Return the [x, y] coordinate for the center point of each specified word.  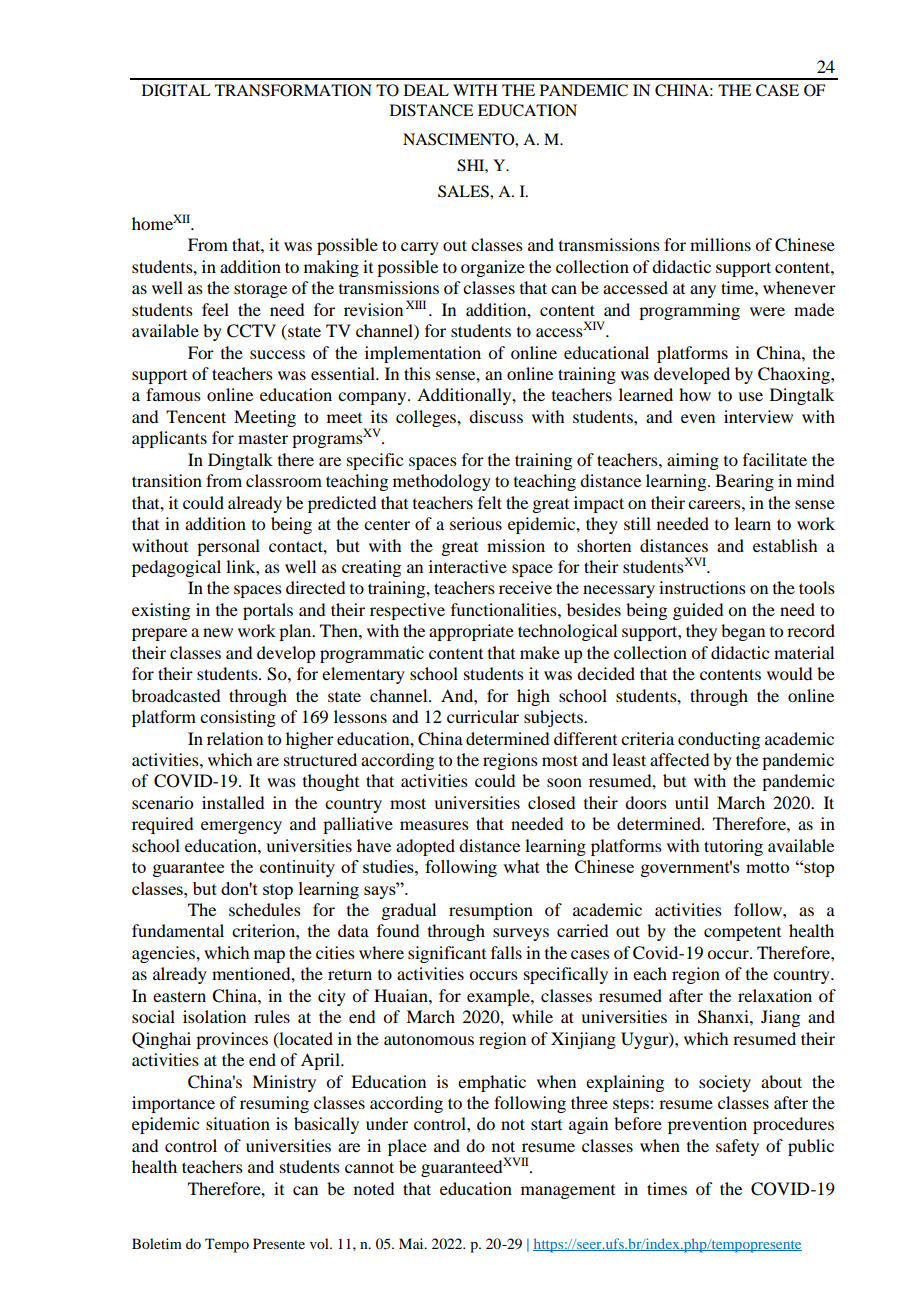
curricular [483, 716]
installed [233, 802]
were [767, 311]
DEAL [426, 90]
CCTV [251, 331]
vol [320, 1243]
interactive [468, 566]
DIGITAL [176, 90]
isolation [214, 1016]
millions [720, 244]
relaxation [775, 995]
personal [228, 547]
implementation [423, 354]
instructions [702, 587]
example [499, 997]
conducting [719, 740]
